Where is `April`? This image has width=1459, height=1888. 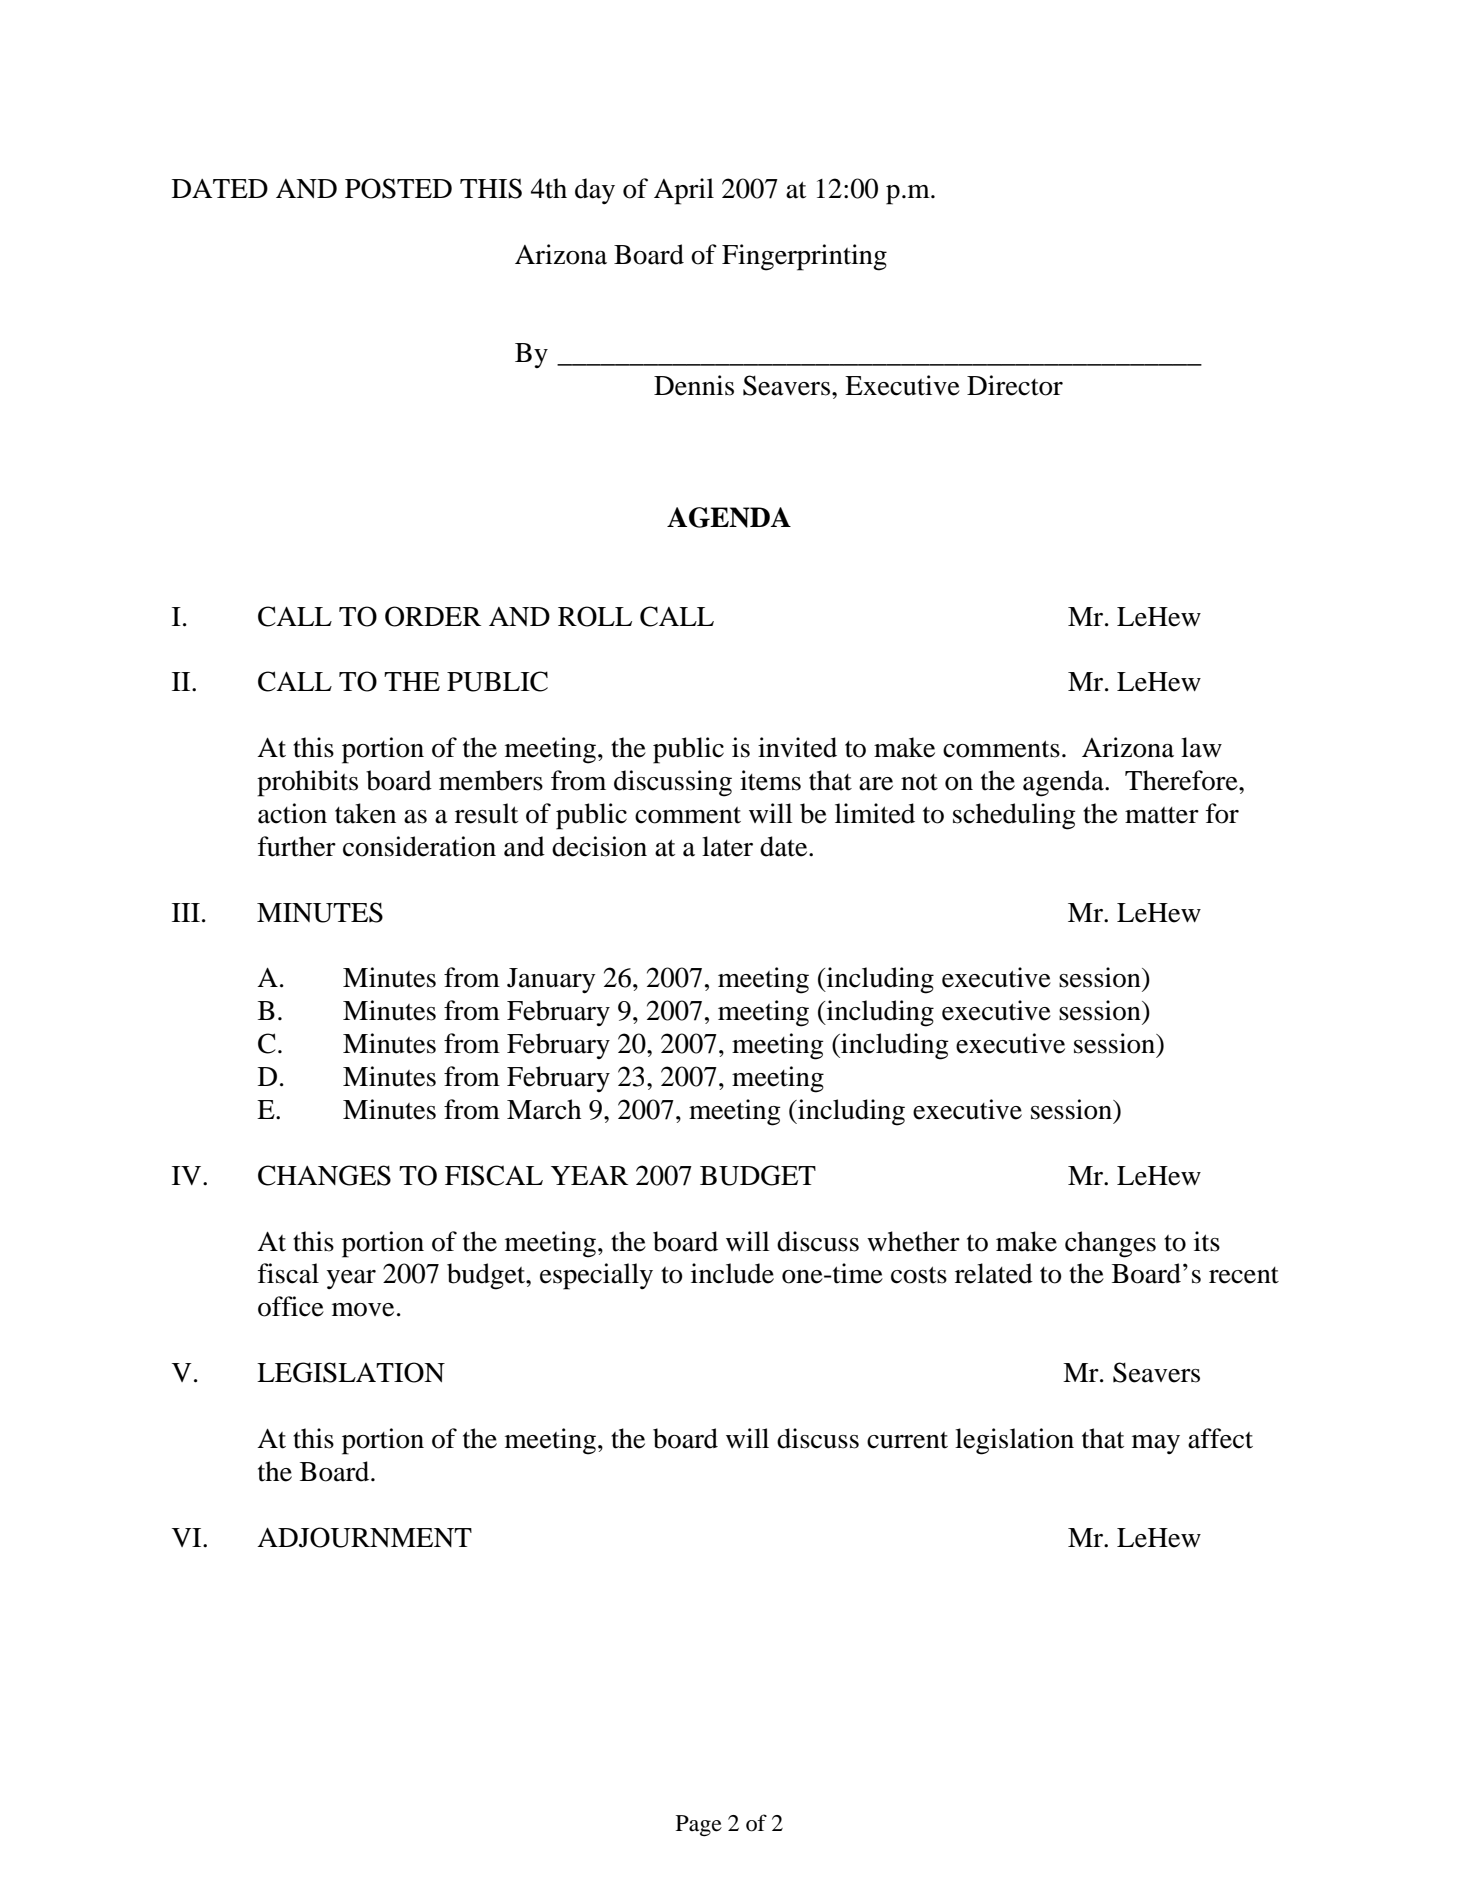
April is located at coordinates (684, 191).
